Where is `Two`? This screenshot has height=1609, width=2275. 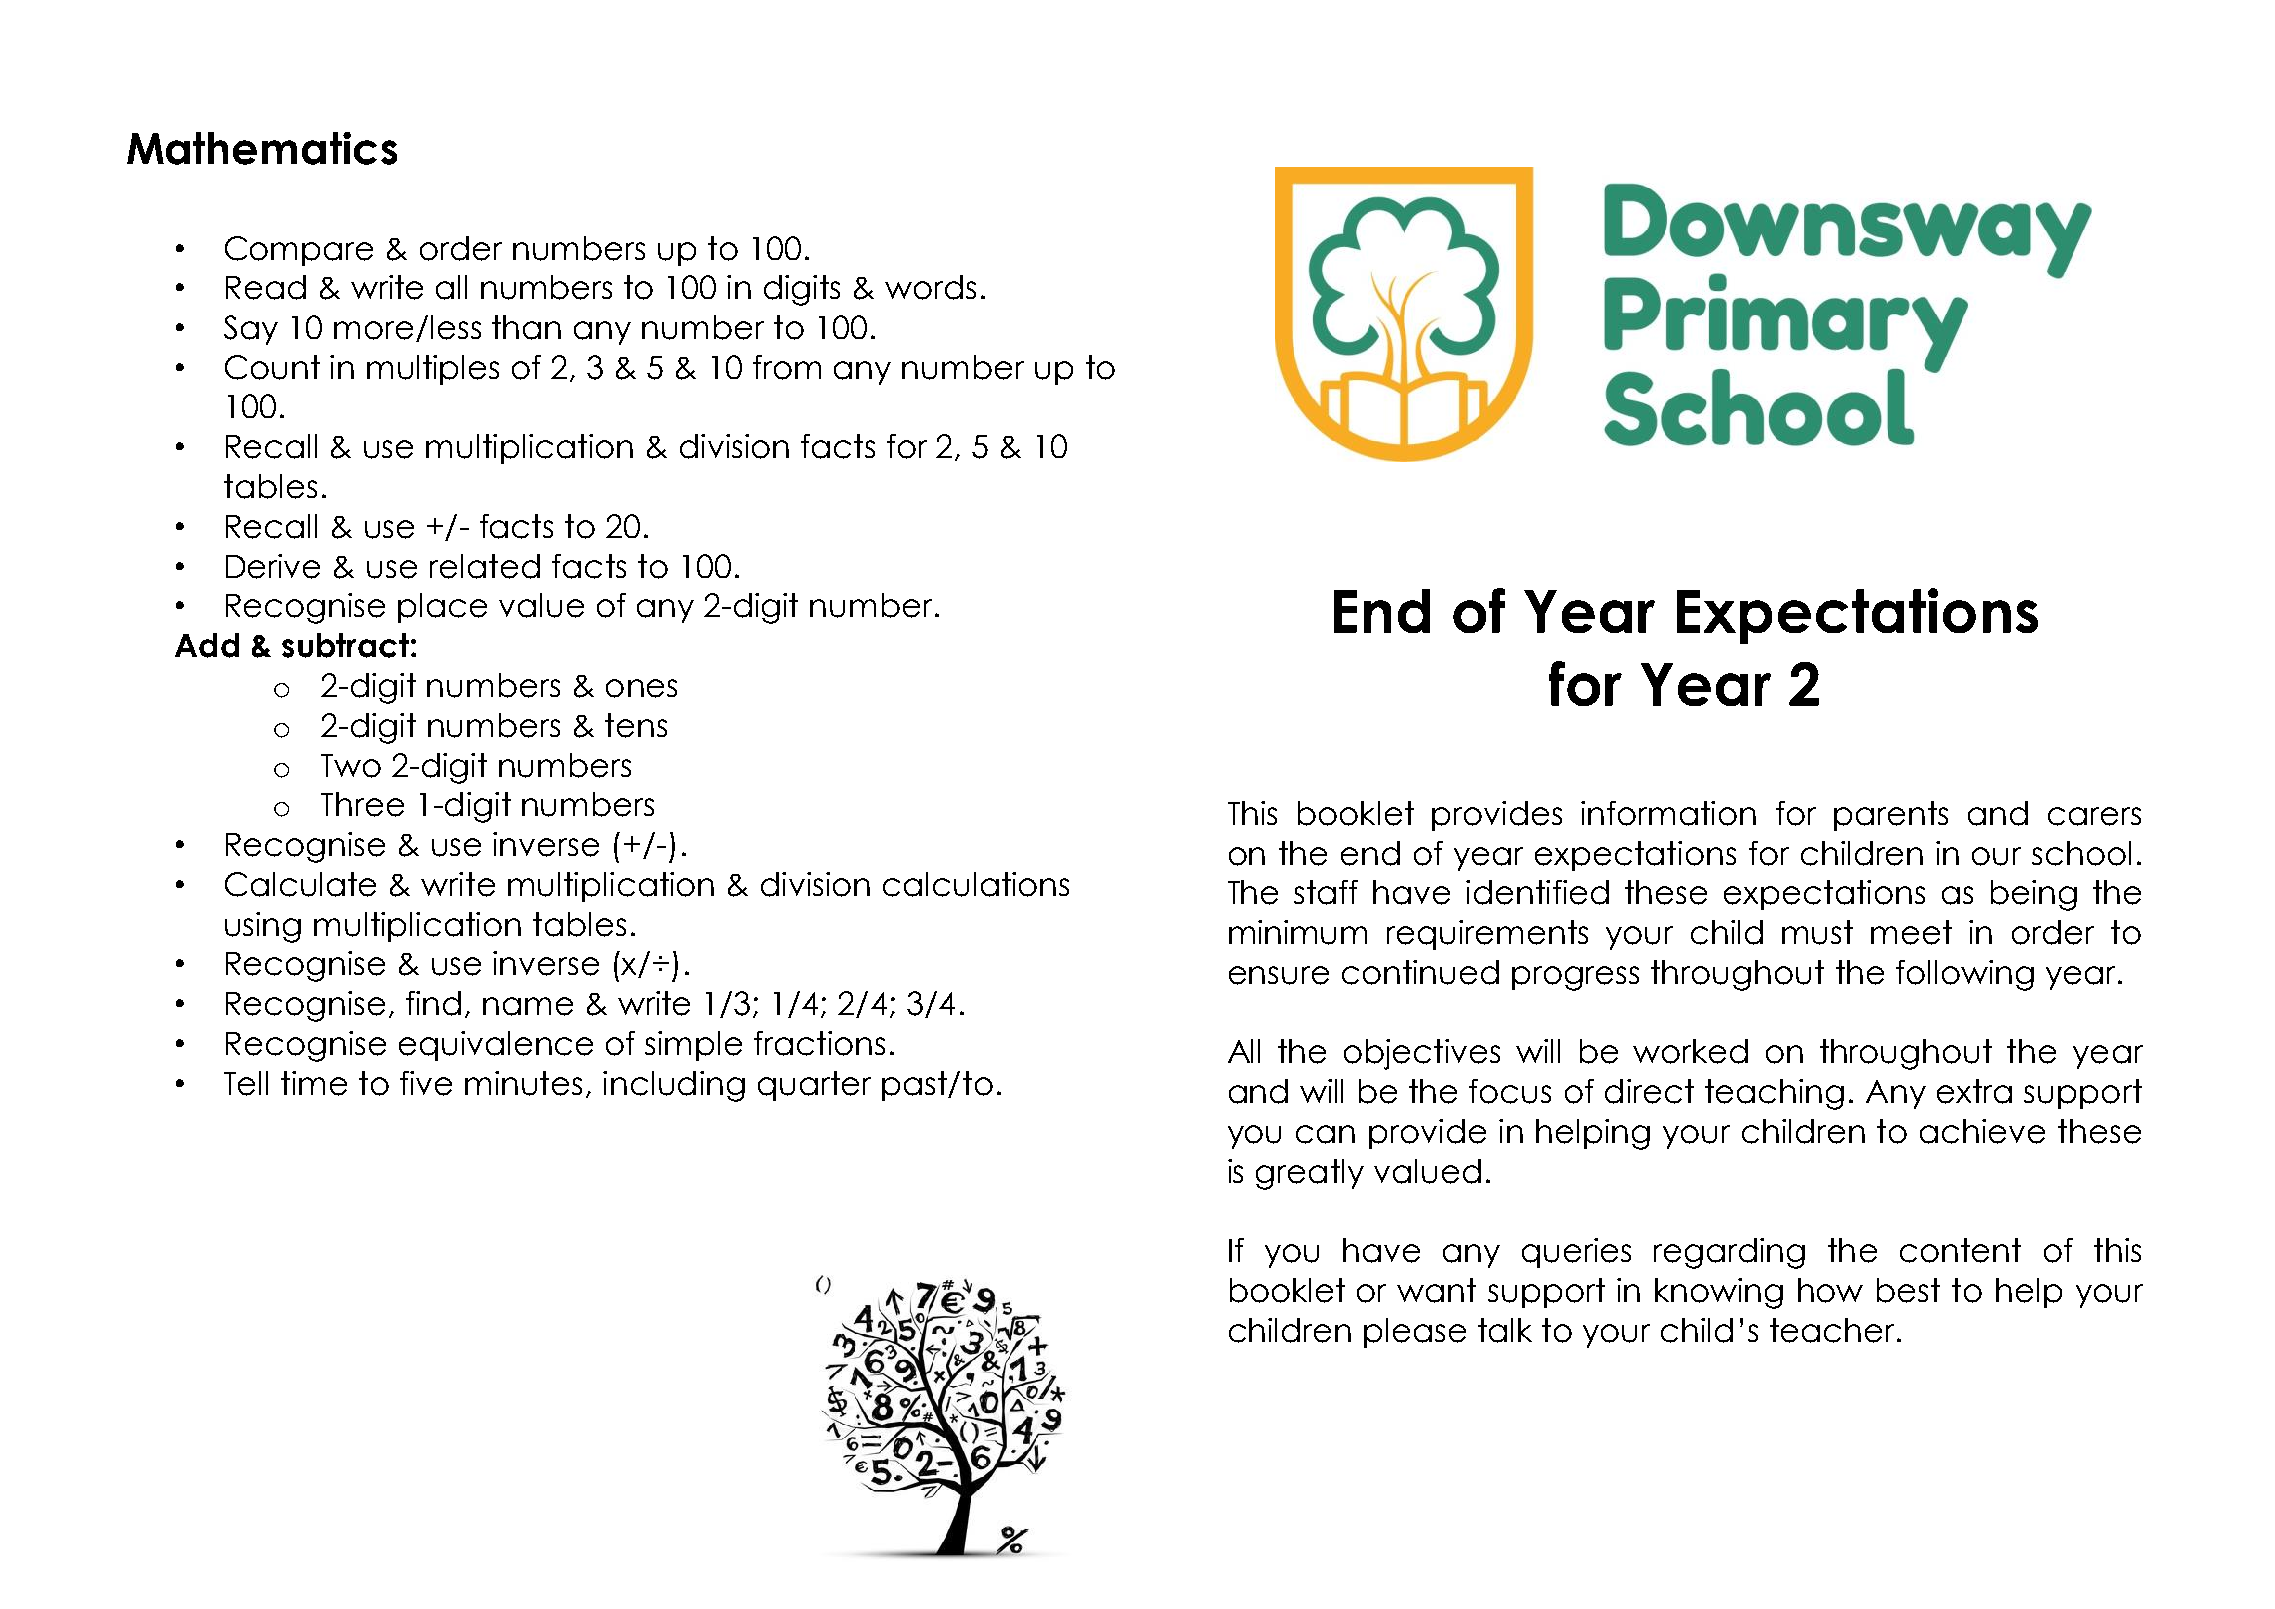 Two is located at coordinates (351, 766).
